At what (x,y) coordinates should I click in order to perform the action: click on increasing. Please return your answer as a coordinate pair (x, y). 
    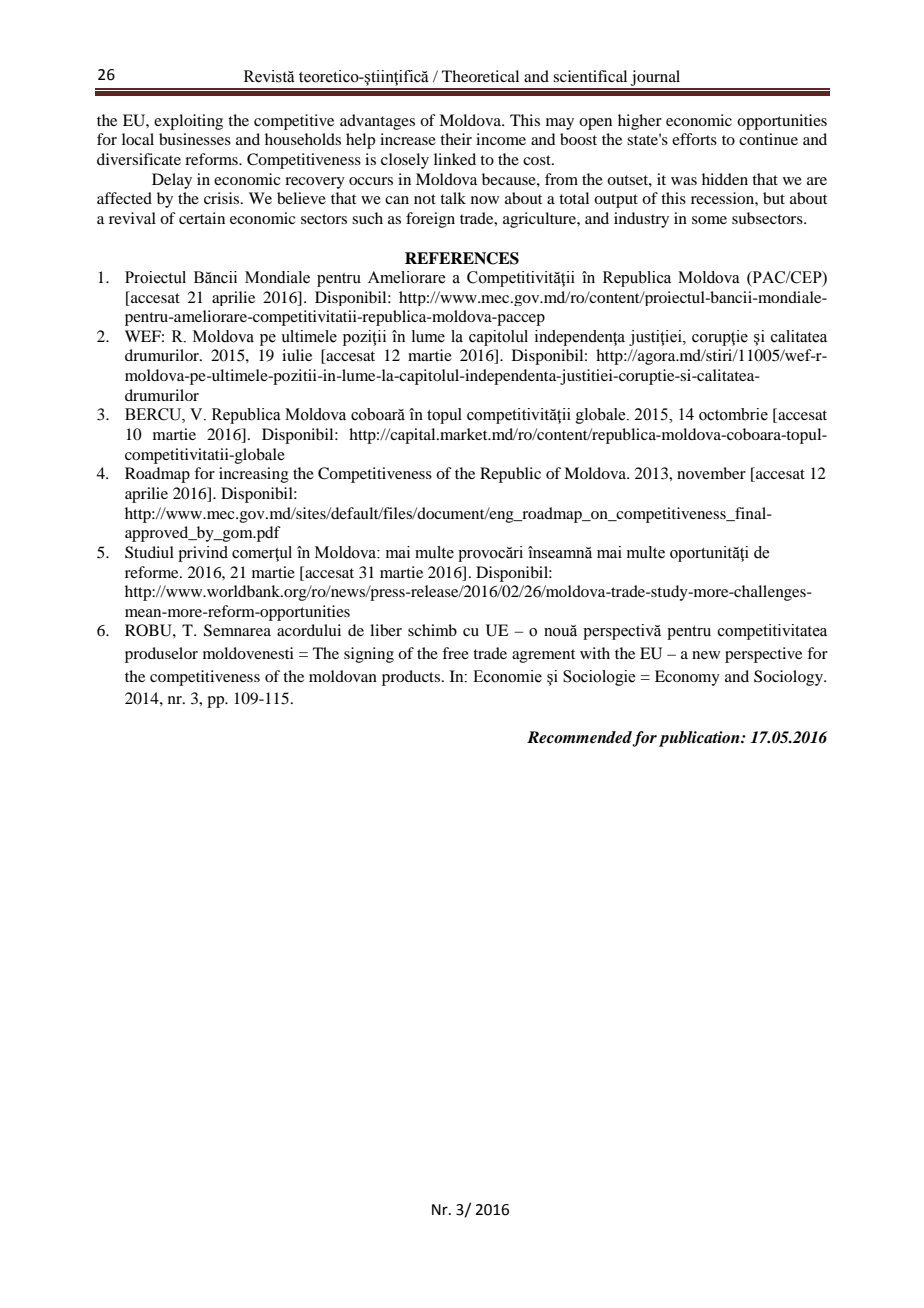
    Looking at the image, I should click on (254, 475).
